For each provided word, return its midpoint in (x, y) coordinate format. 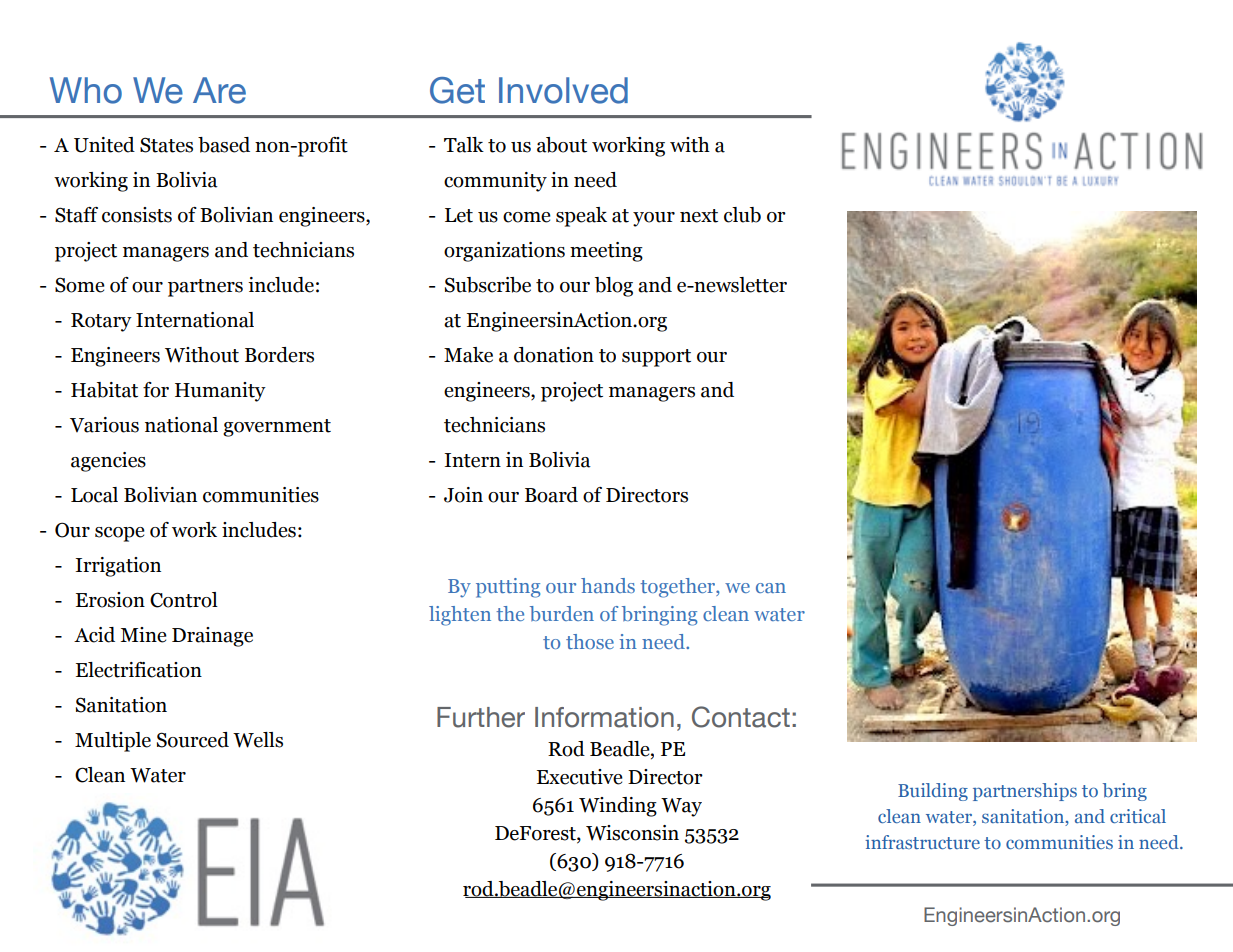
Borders (279, 355)
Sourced (193, 740)
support (656, 358)
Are (219, 90)
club (742, 215)
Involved (563, 90)
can (771, 588)
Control (184, 600)
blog (614, 287)
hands (608, 585)
